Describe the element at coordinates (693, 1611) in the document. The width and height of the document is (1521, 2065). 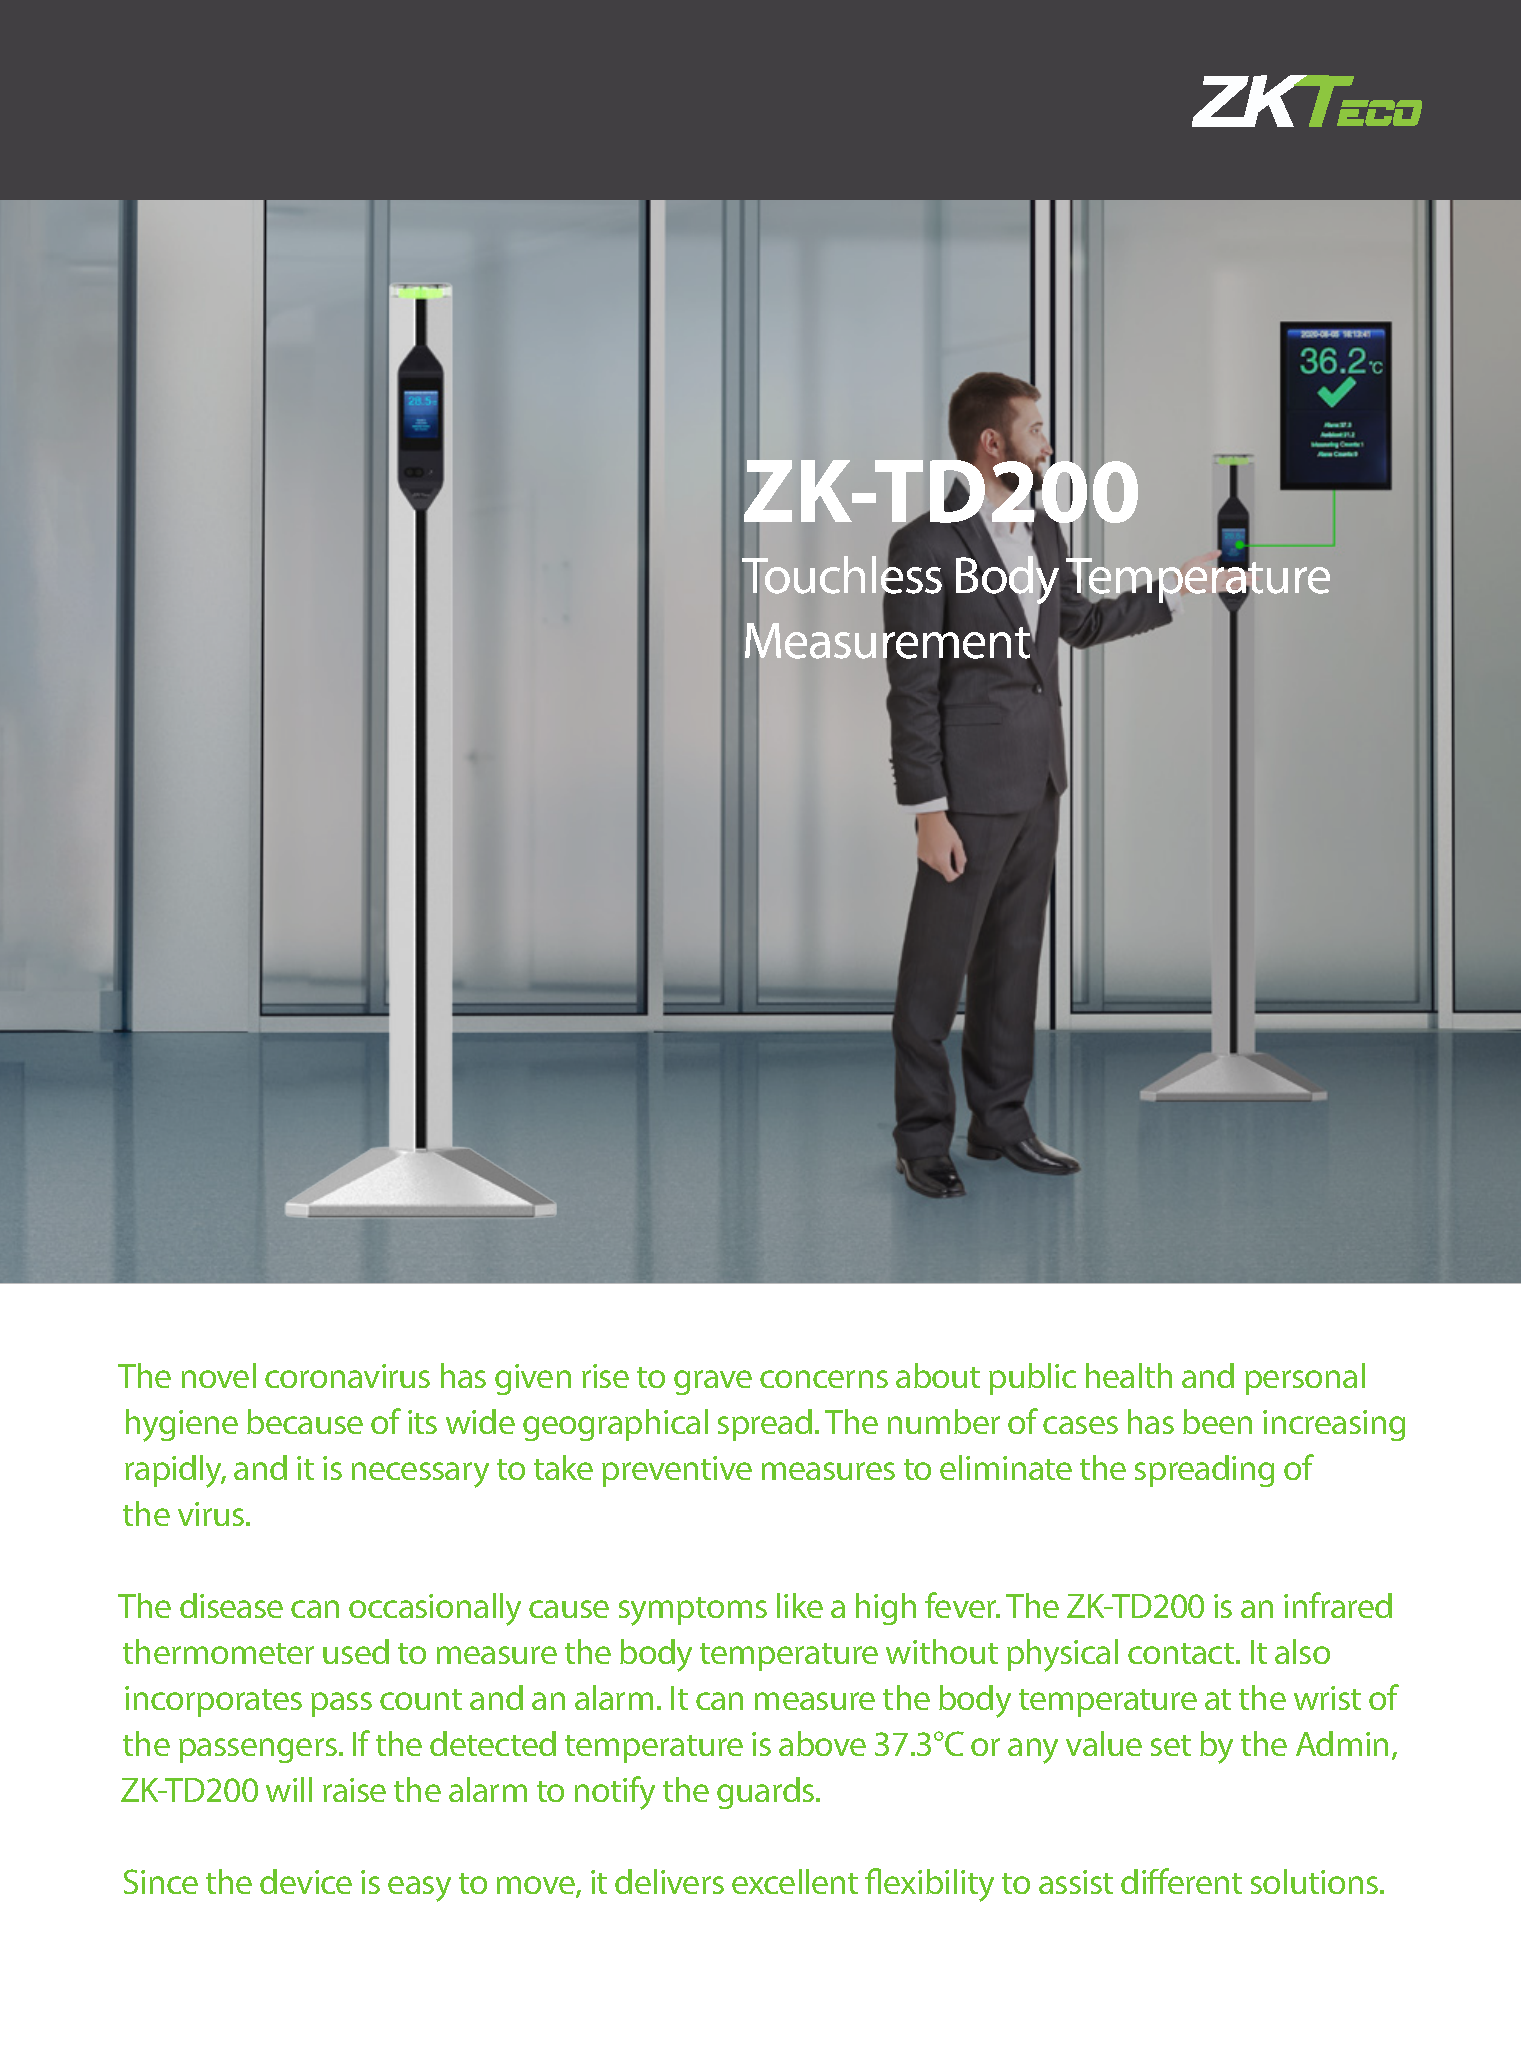
I see `symptoms` at that location.
